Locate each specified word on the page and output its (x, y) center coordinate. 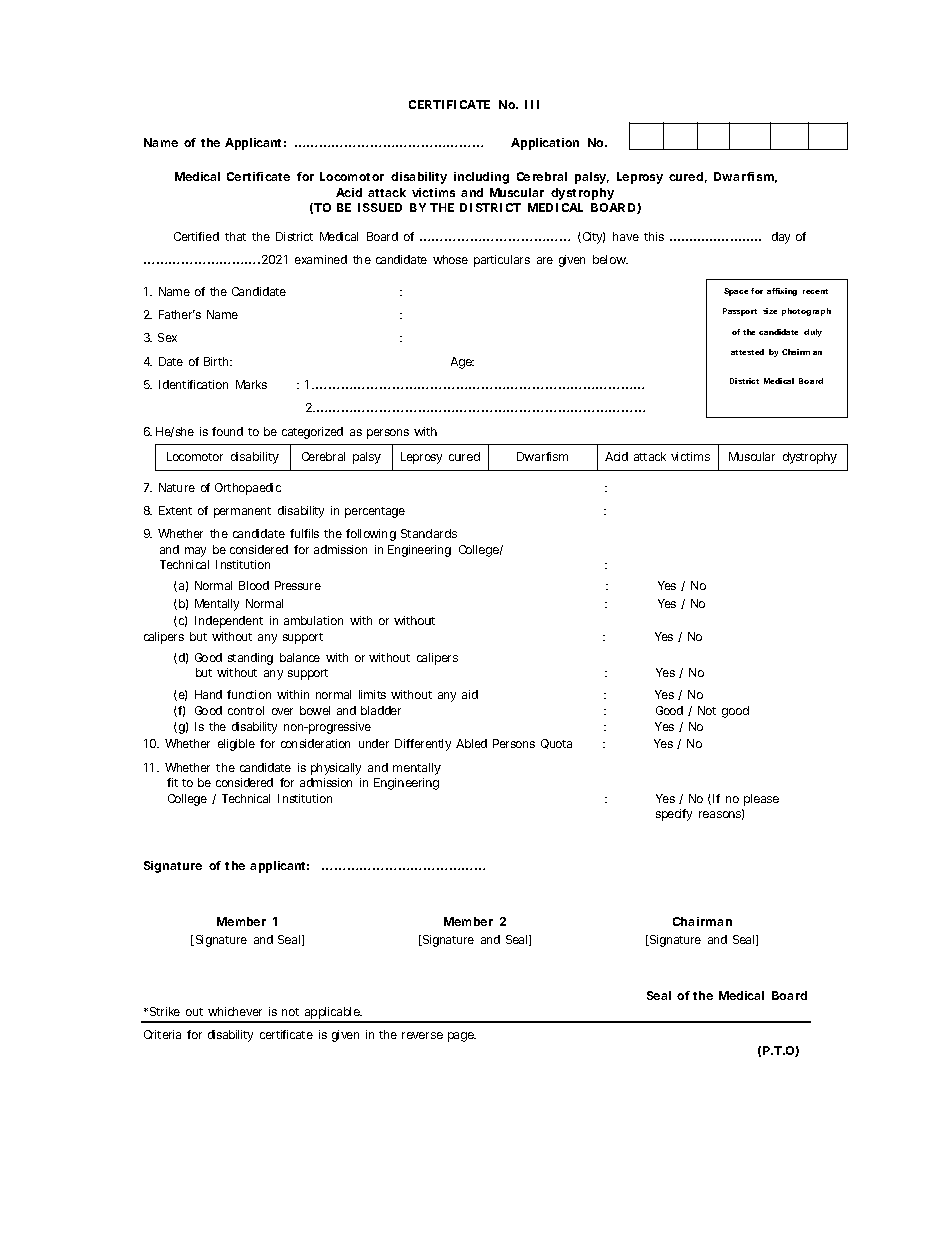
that (235, 236)
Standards (429, 533)
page (462, 1037)
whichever (235, 1011)
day (781, 238)
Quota (556, 744)
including (481, 178)
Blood (254, 585)
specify (674, 815)
